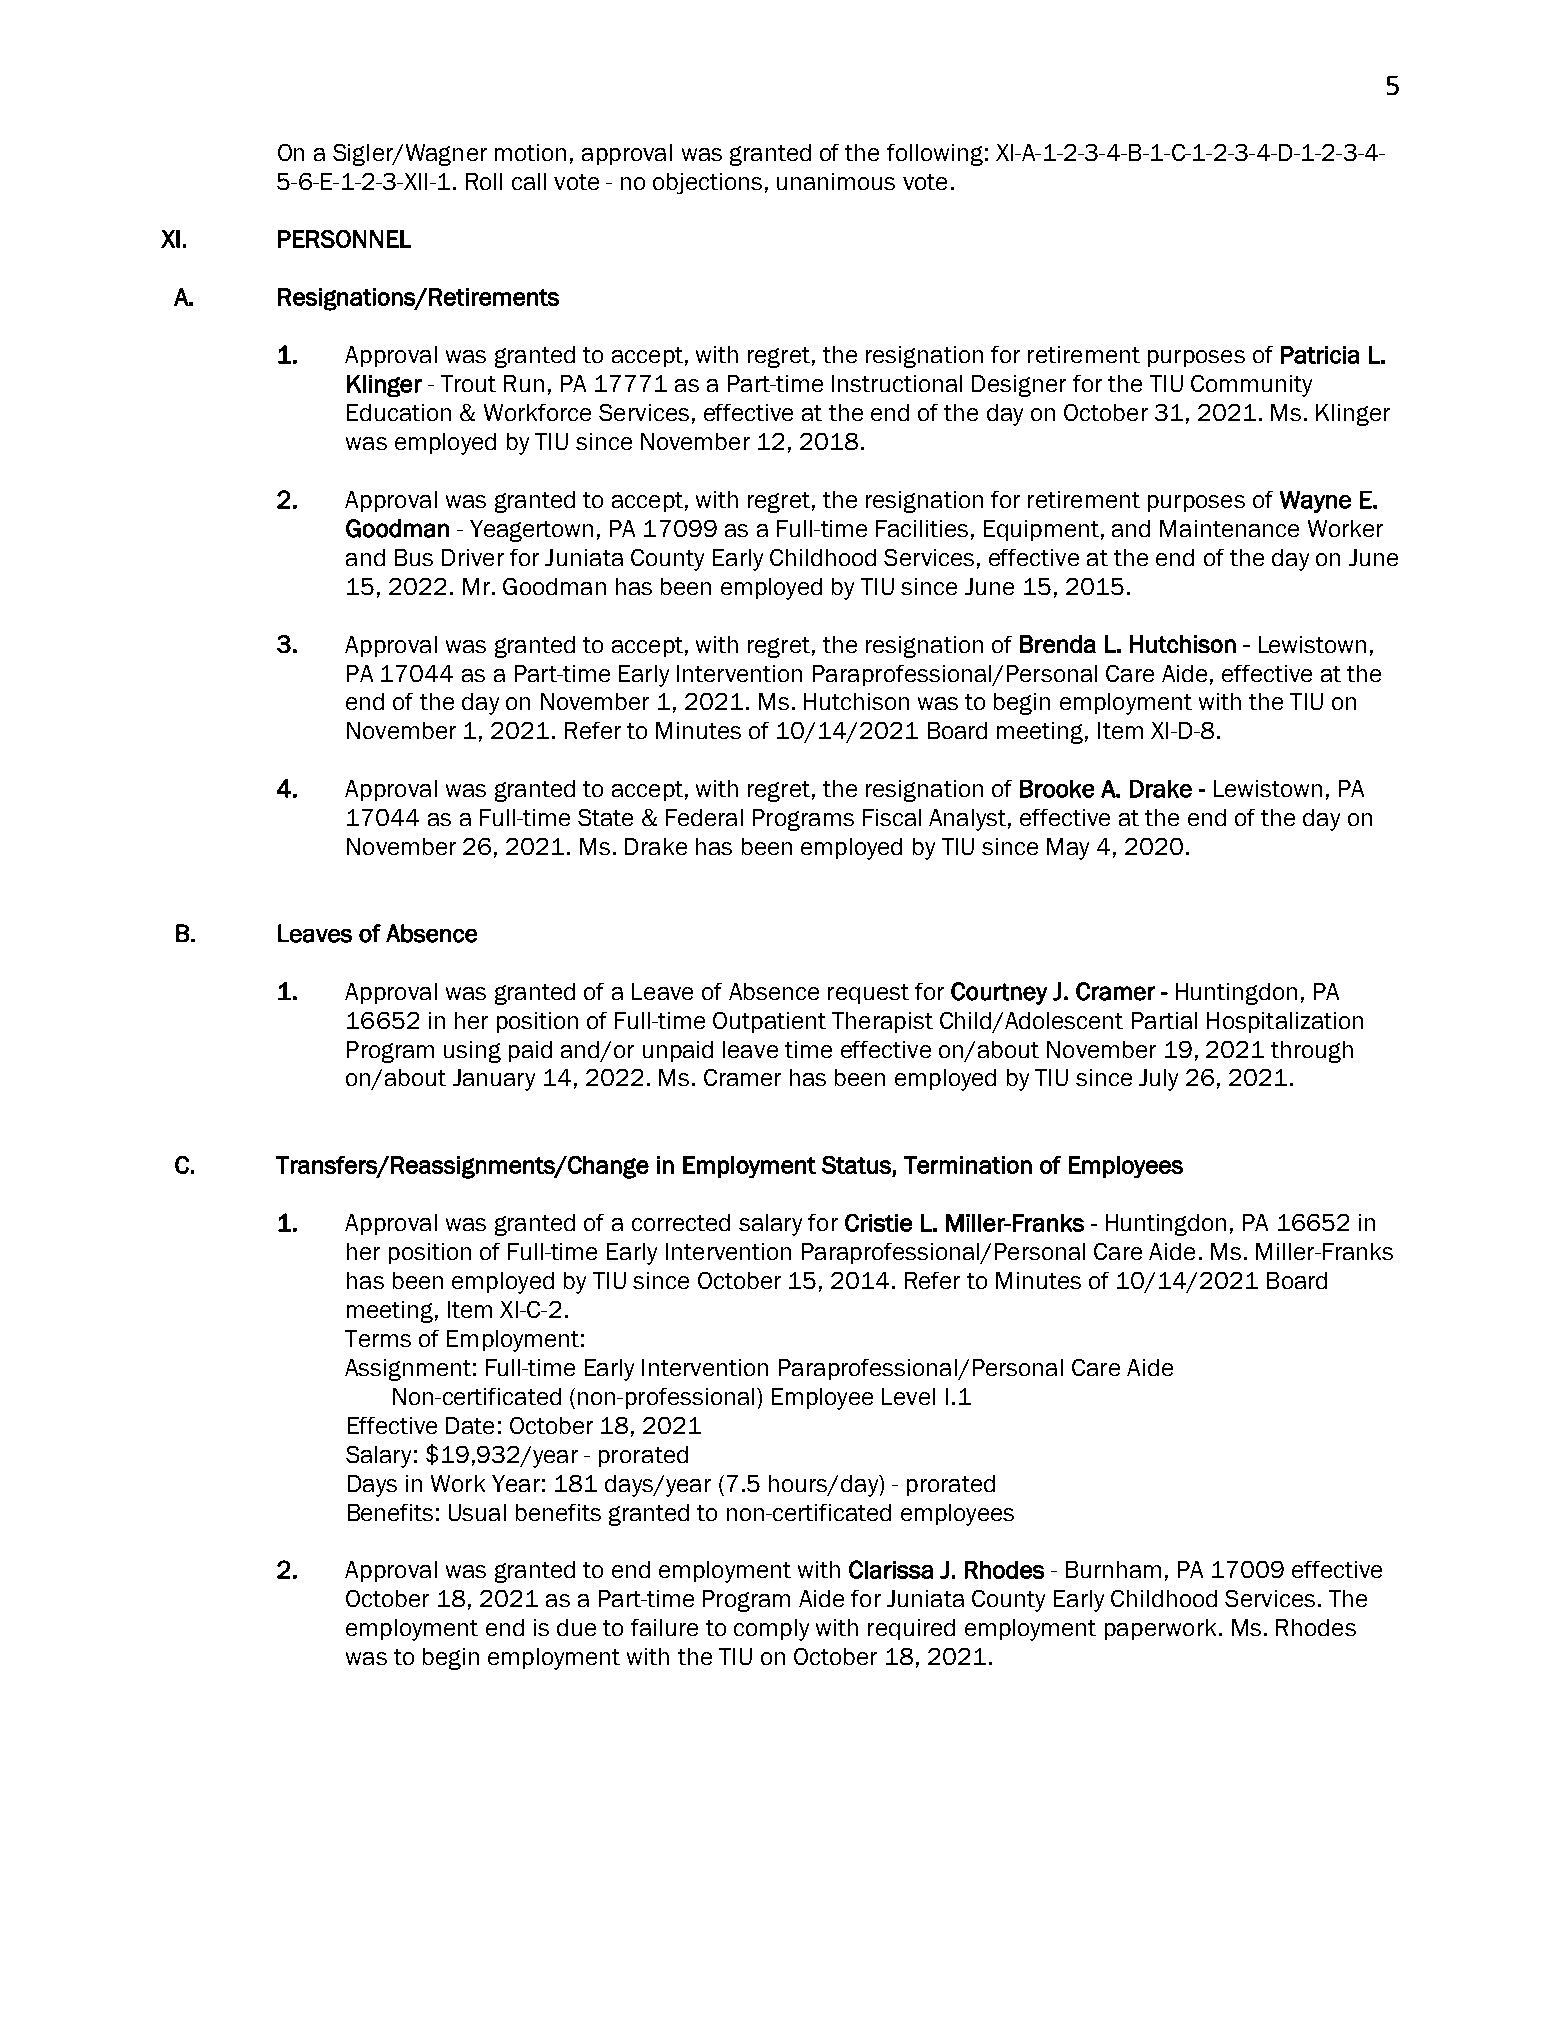 This screenshot has height=2021, width=1562. What do you see at coordinates (1229, 528) in the screenshot?
I see `Maintenance` at bounding box center [1229, 528].
